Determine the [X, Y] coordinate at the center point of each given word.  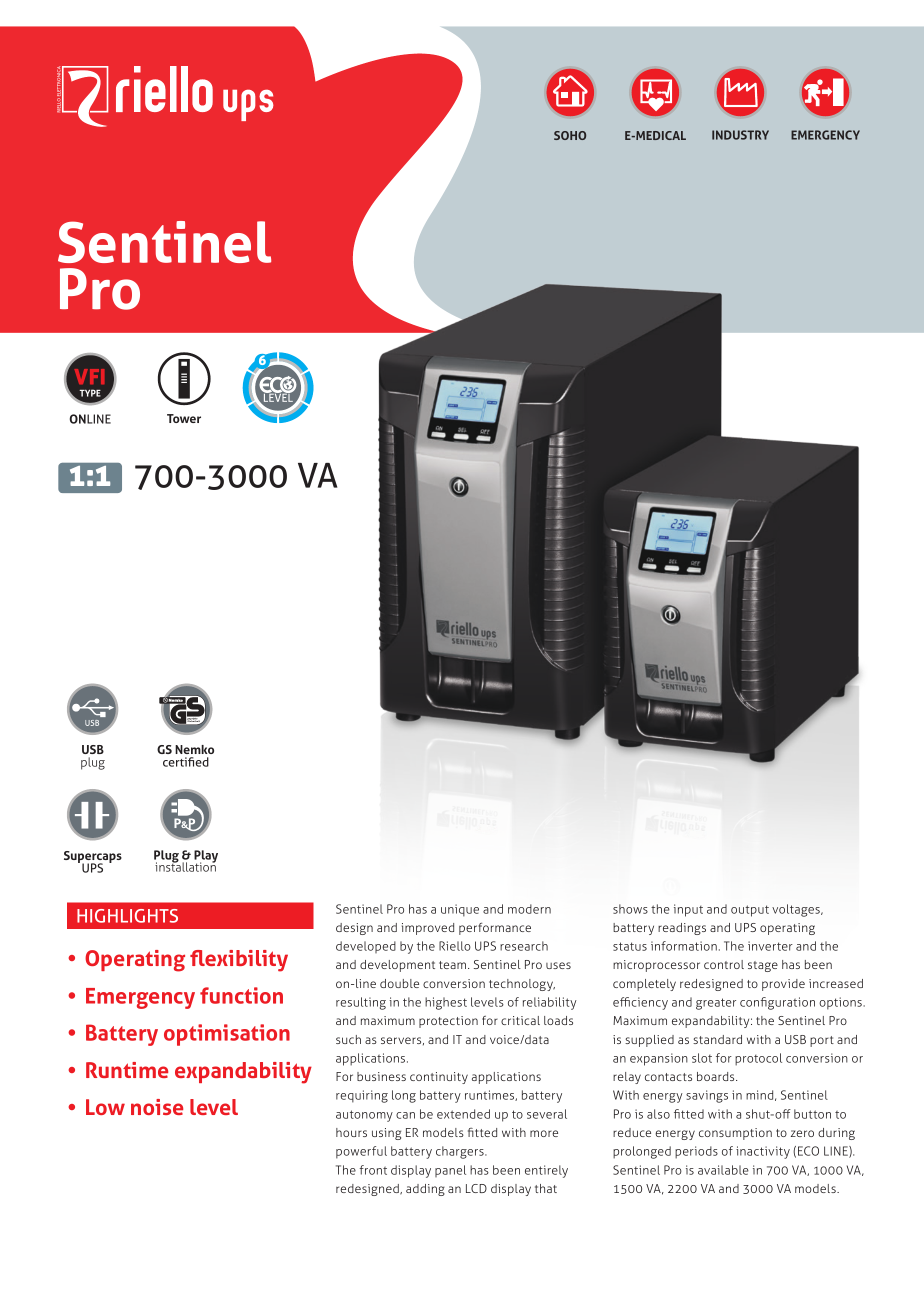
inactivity [763, 1152]
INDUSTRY [740, 135]
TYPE [90, 393]
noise [157, 1107]
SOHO [570, 135]
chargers [461, 1152]
